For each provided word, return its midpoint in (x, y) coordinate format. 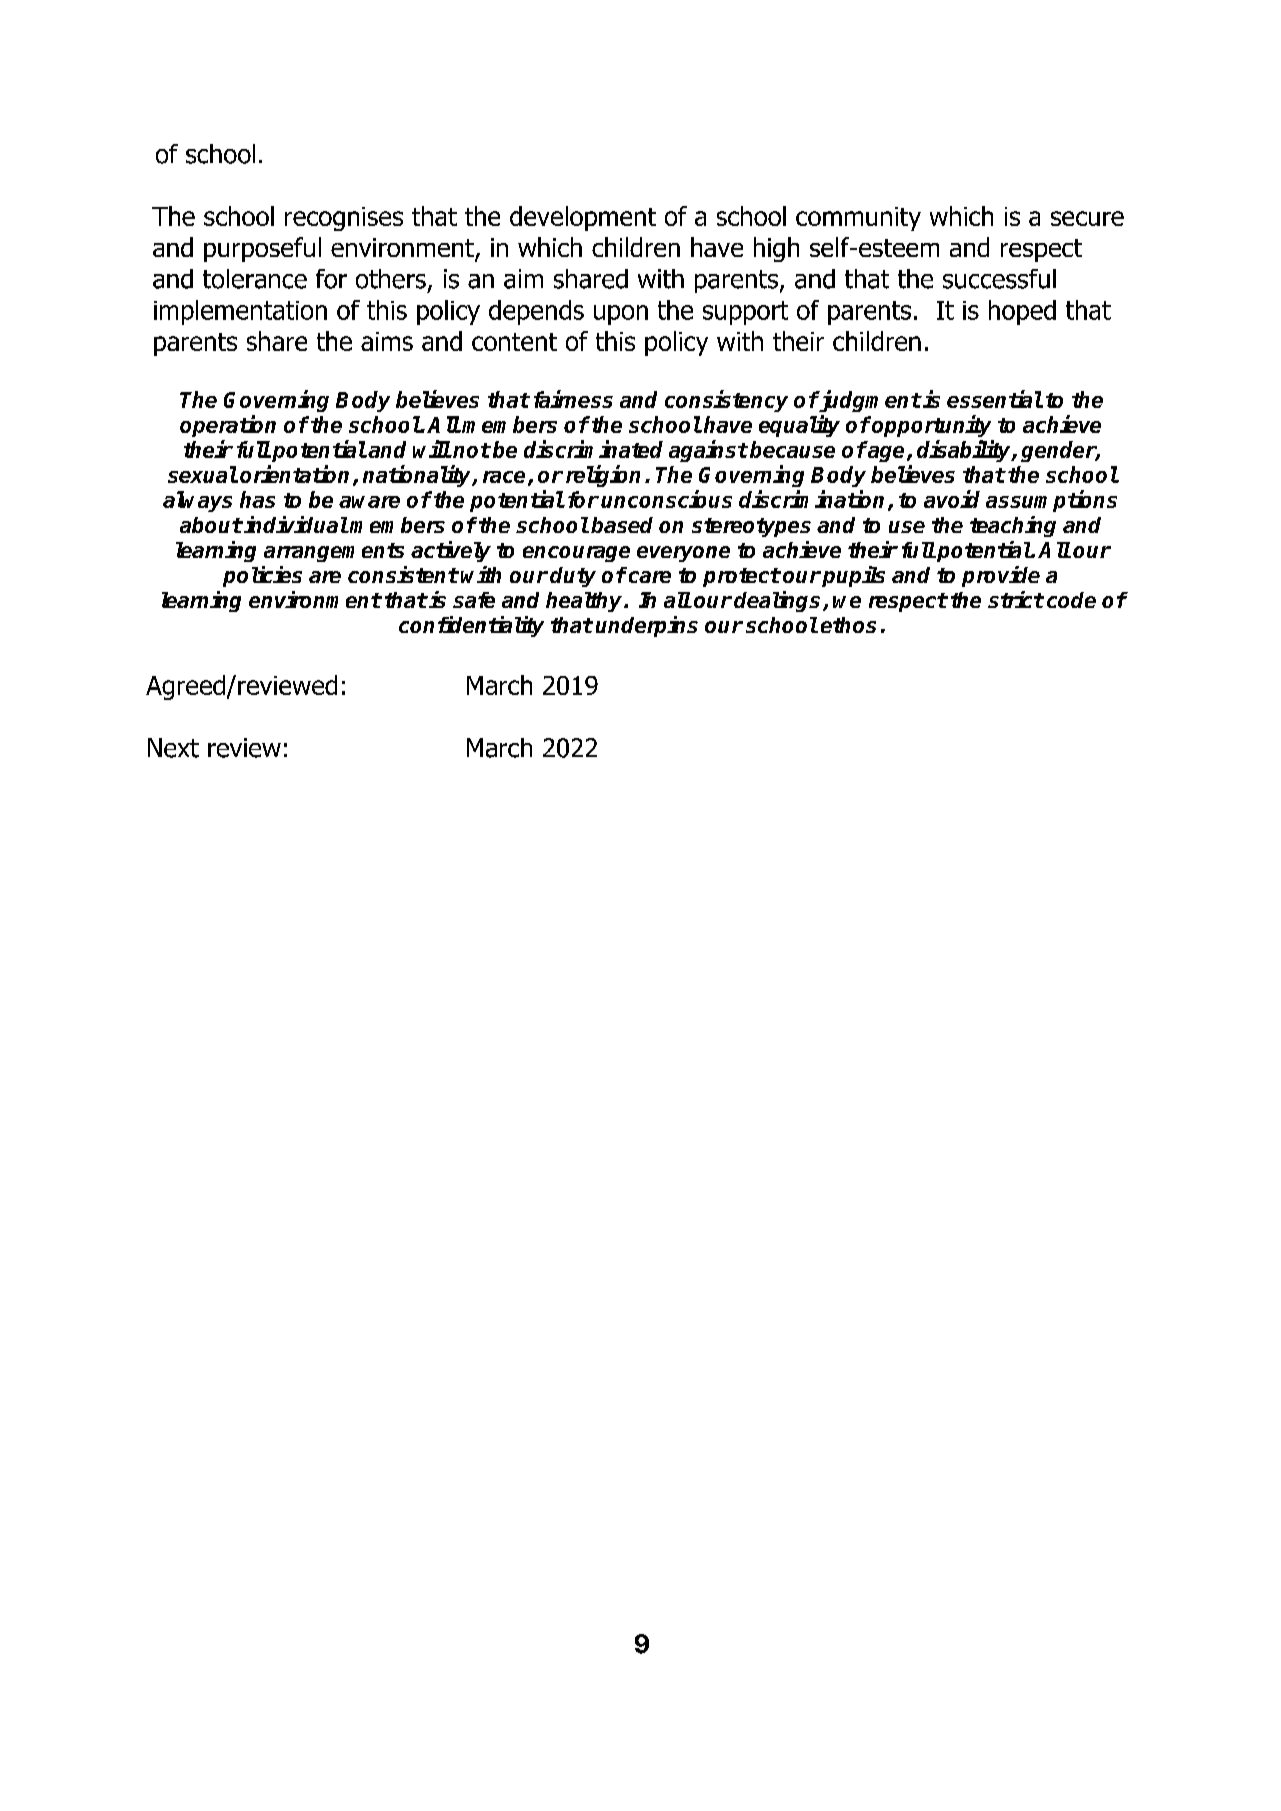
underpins (647, 626)
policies (262, 576)
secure (1087, 218)
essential (994, 399)
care (650, 577)
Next (173, 748)
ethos (848, 625)
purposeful (262, 249)
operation (228, 426)
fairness (573, 399)
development (583, 218)
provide (1001, 576)
